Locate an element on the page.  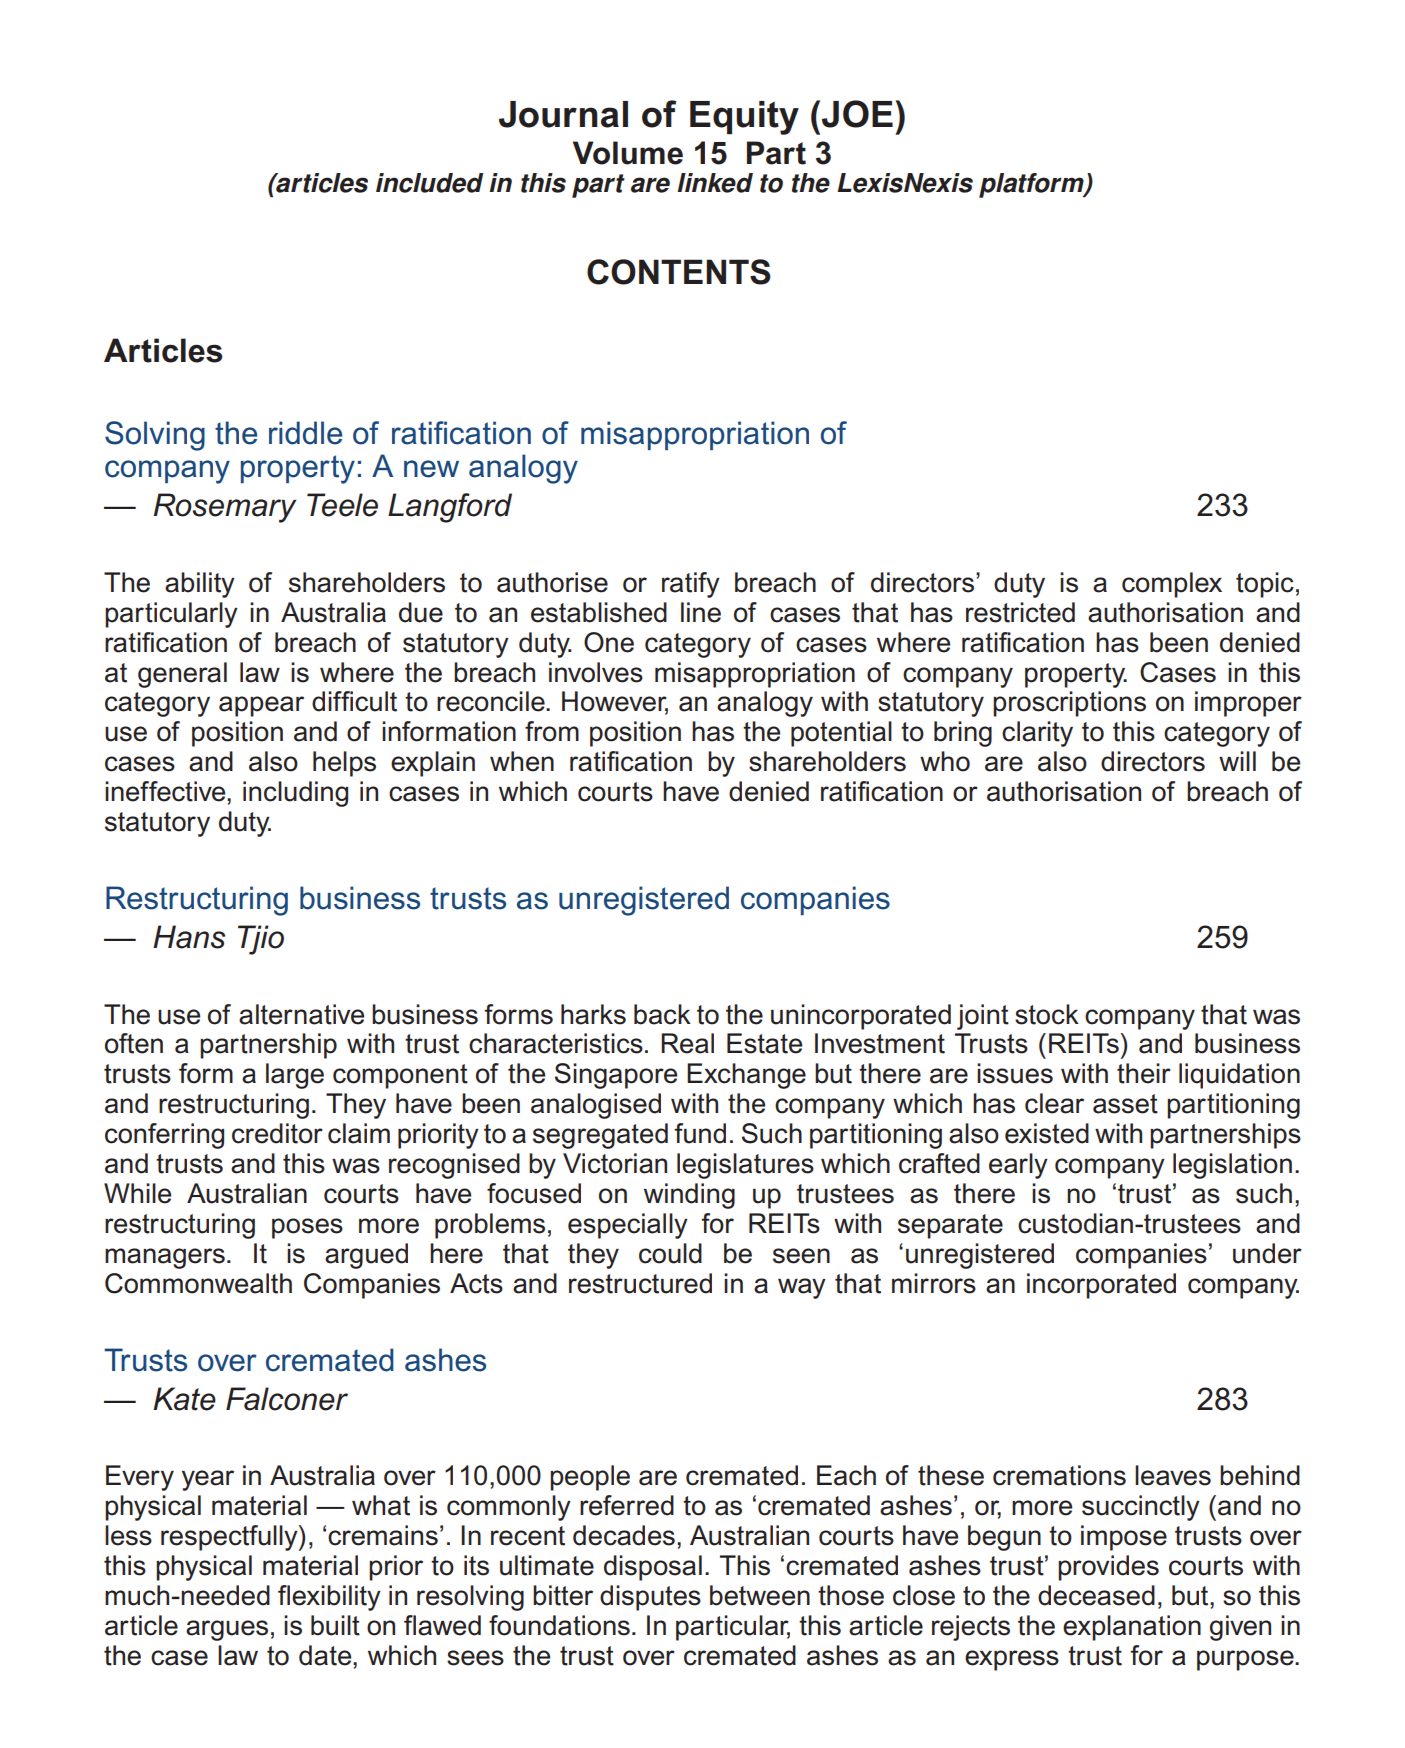
creditor is located at coordinates (277, 1133).
